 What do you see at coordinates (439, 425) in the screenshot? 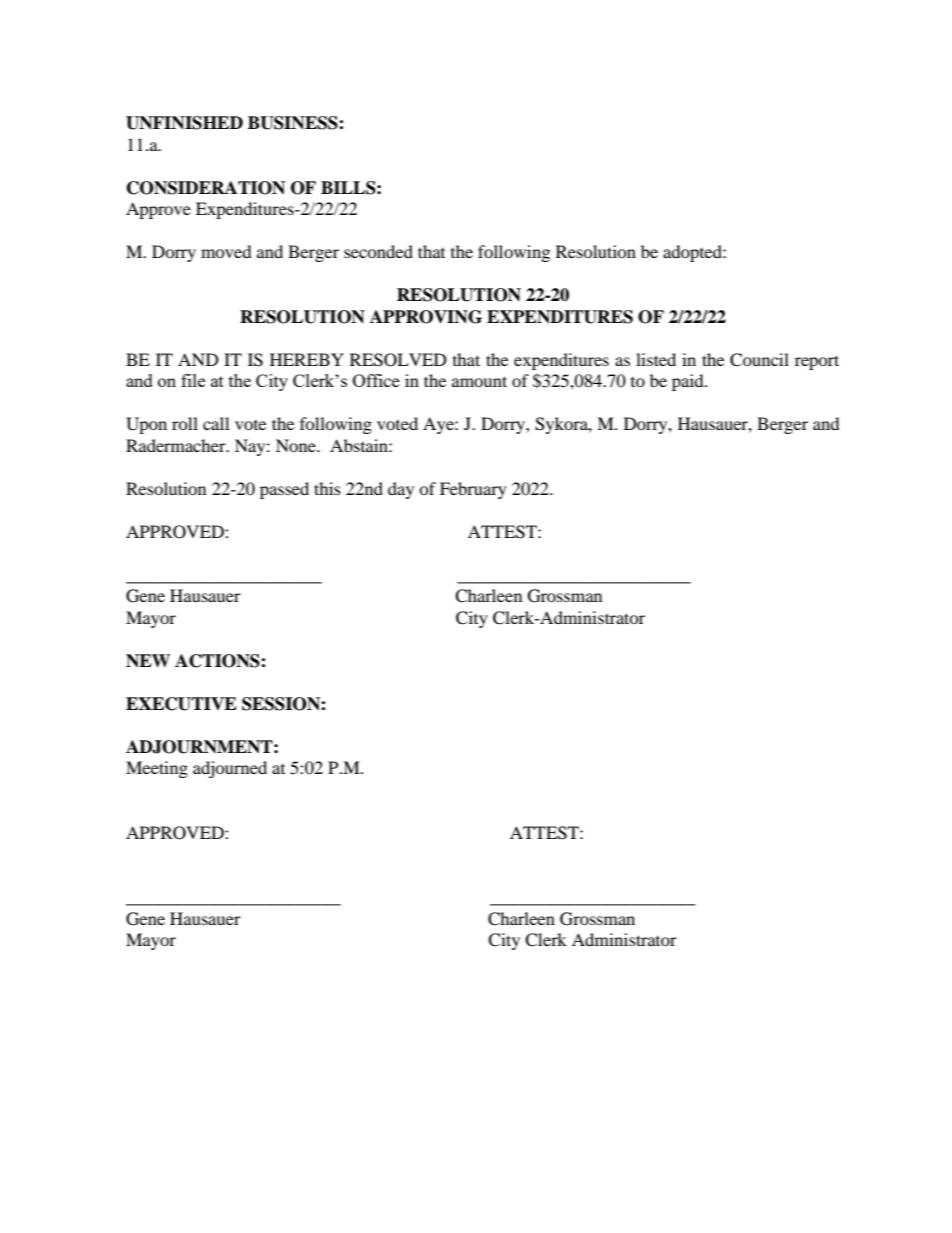
I see `Aye` at bounding box center [439, 425].
